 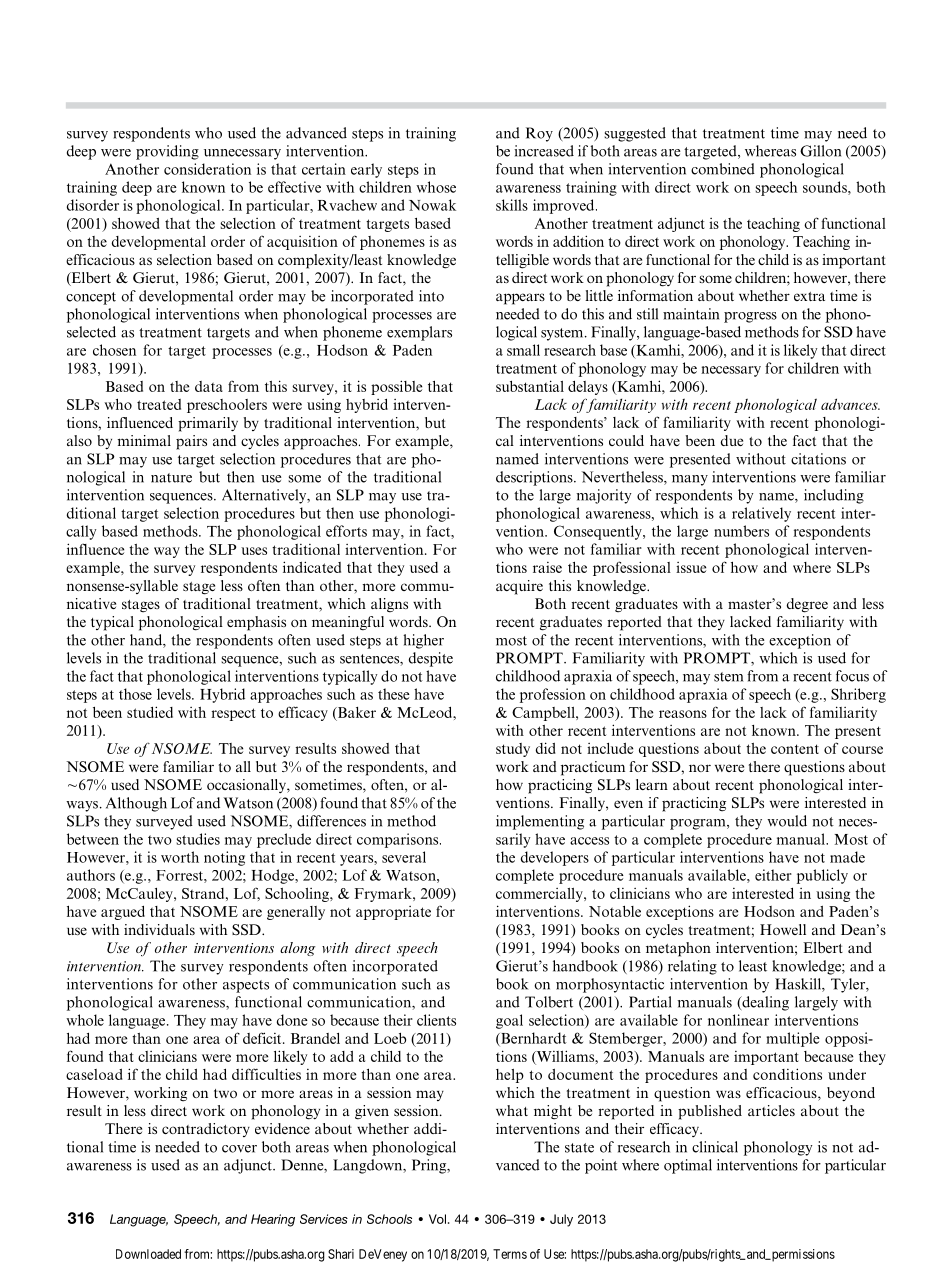 What do you see at coordinates (723, 169) in the screenshot?
I see `combined` at bounding box center [723, 169].
